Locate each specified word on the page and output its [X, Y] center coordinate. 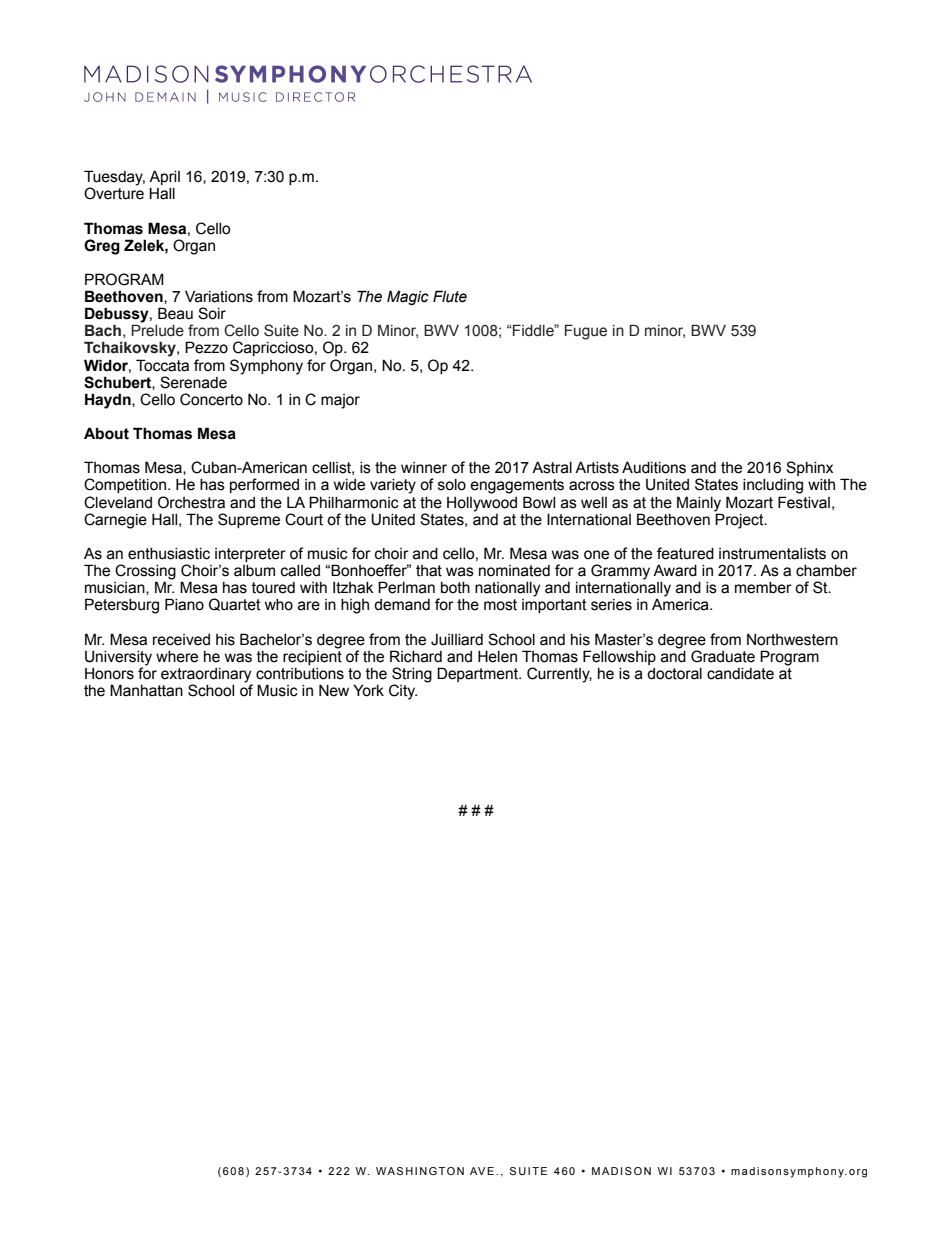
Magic [408, 297]
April [164, 179]
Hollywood [482, 504]
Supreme [249, 520]
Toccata [162, 365]
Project [740, 520]
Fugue [586, 332]
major [340, 401]
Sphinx [809, 468]
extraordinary [206, 675]
